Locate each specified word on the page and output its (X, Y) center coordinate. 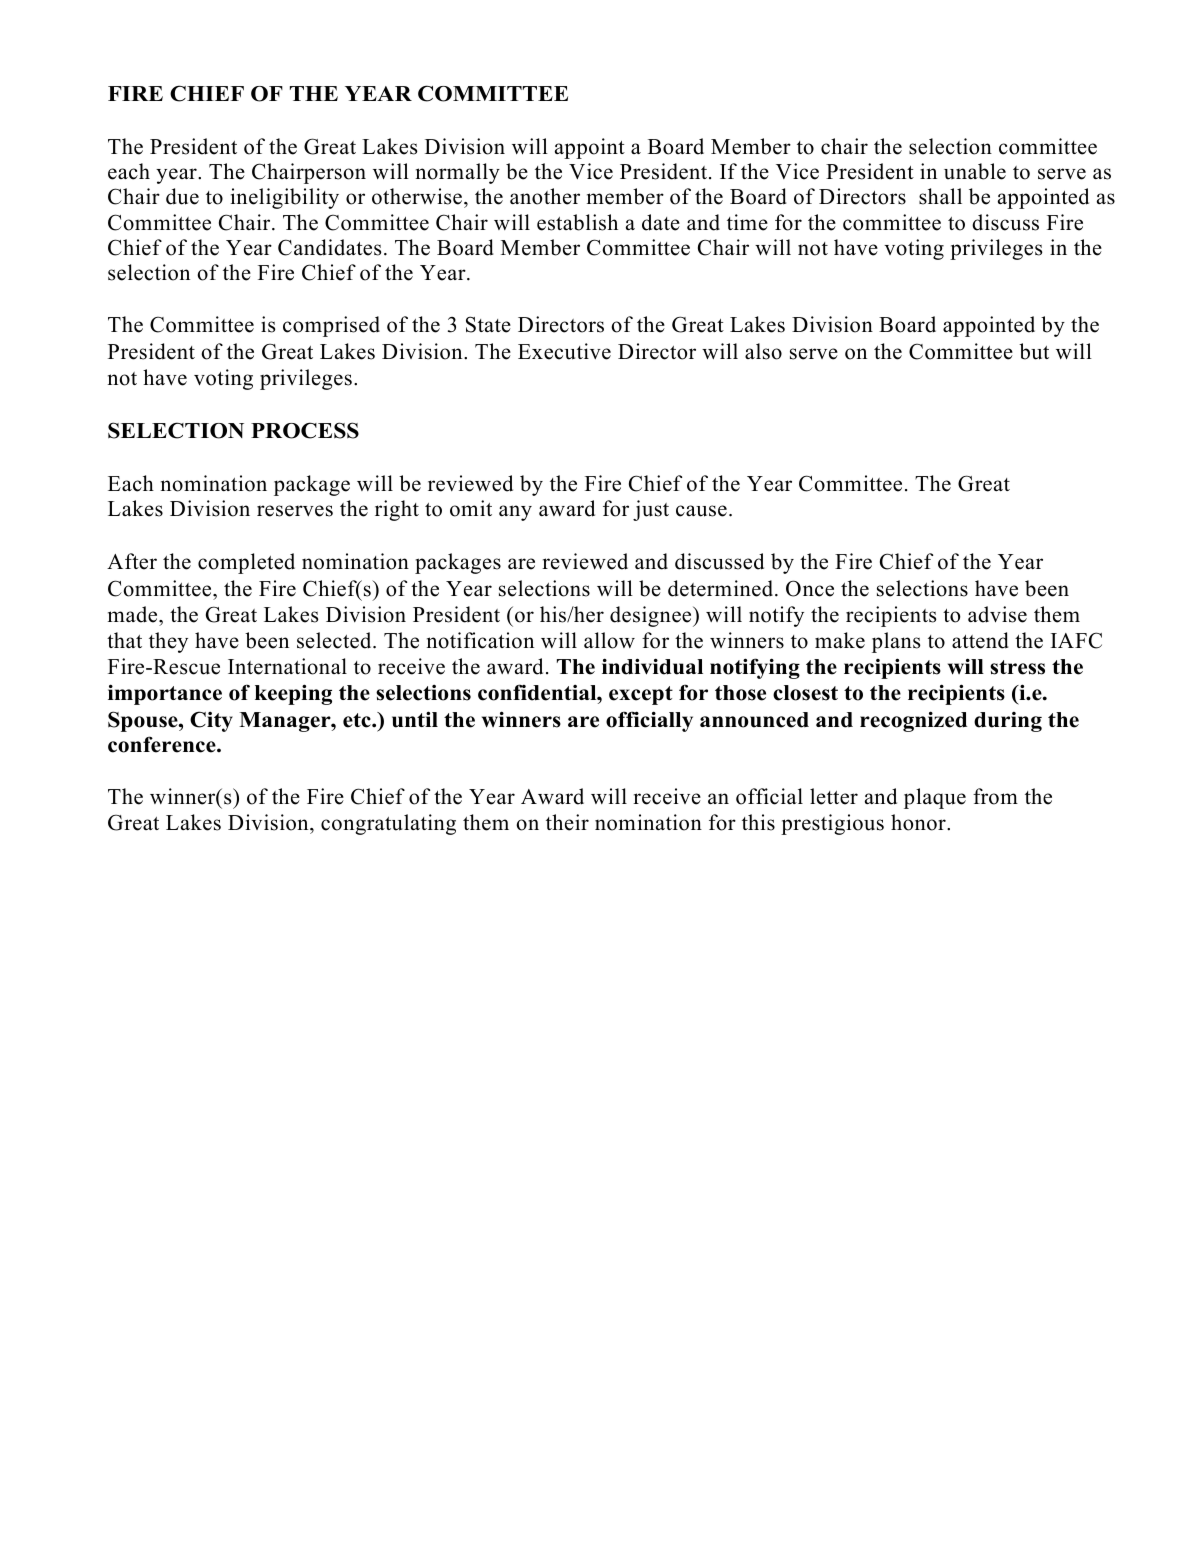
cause (701, 511)
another (545, 196)
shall (940, 196)
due (182, 196)
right (397, 510)
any (515, 513)
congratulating (388, 824)
